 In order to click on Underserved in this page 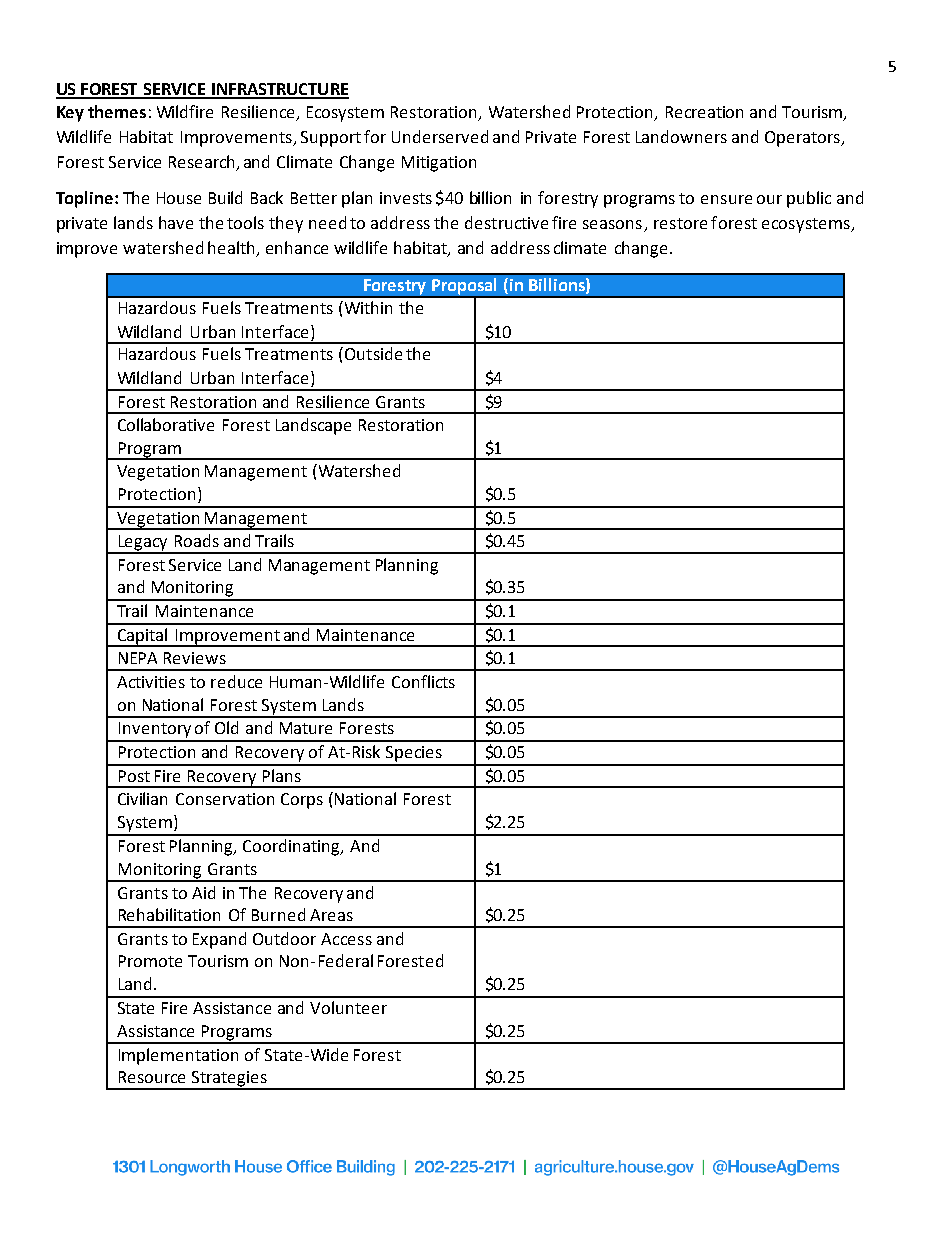, I will do `click(440, 136)`.
